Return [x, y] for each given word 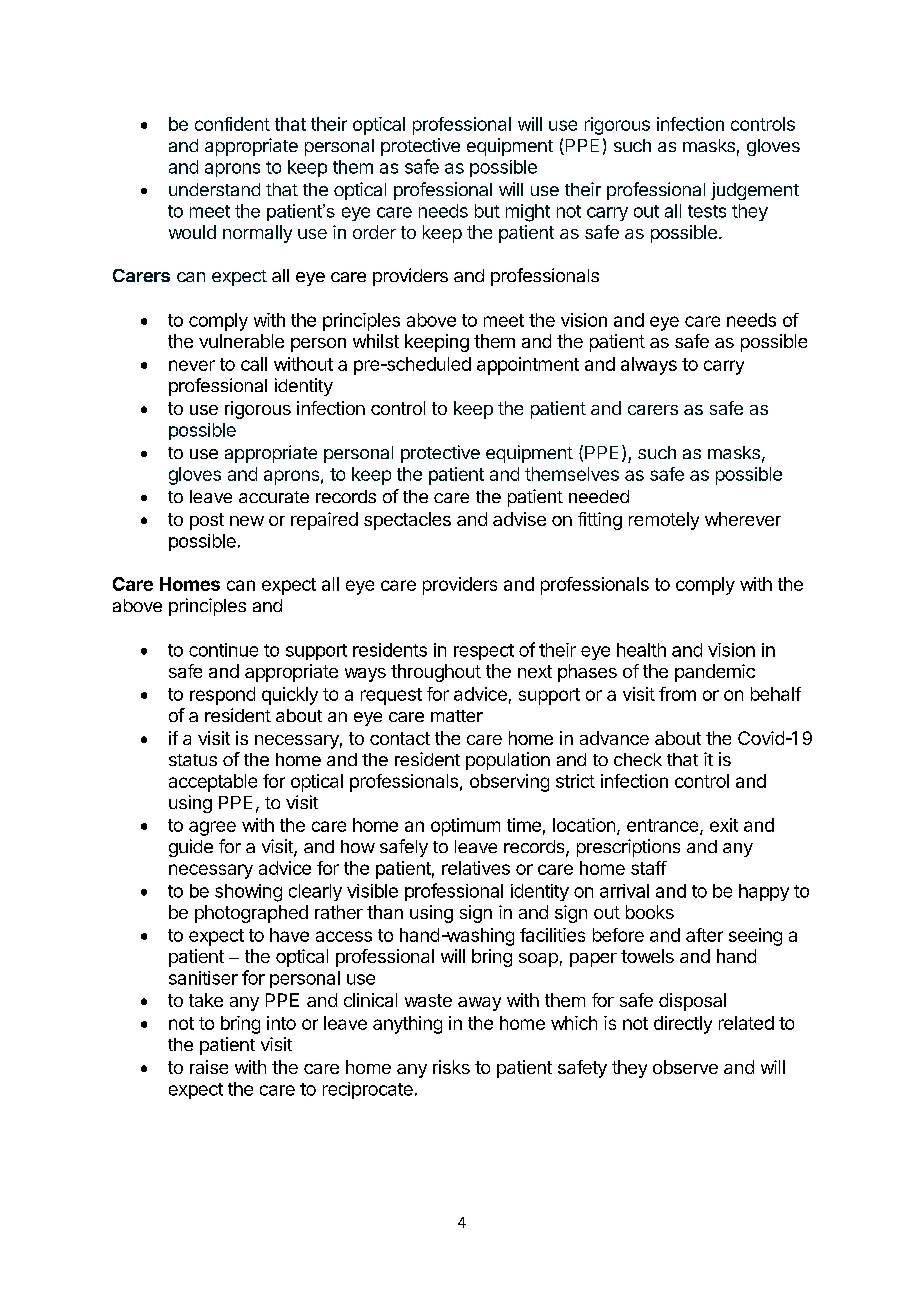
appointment [528, 366]
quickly [290, 696]
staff [649, 868]
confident [232, 124]
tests [707, 211]
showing [248, 893]
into [281, 1023]
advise [519, 519]
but [487, 211]
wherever [743, 519]
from [677, 694]
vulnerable [241, 341]
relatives [476, 868]
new [247, 521]
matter [457, 716]
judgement [755, 191]
